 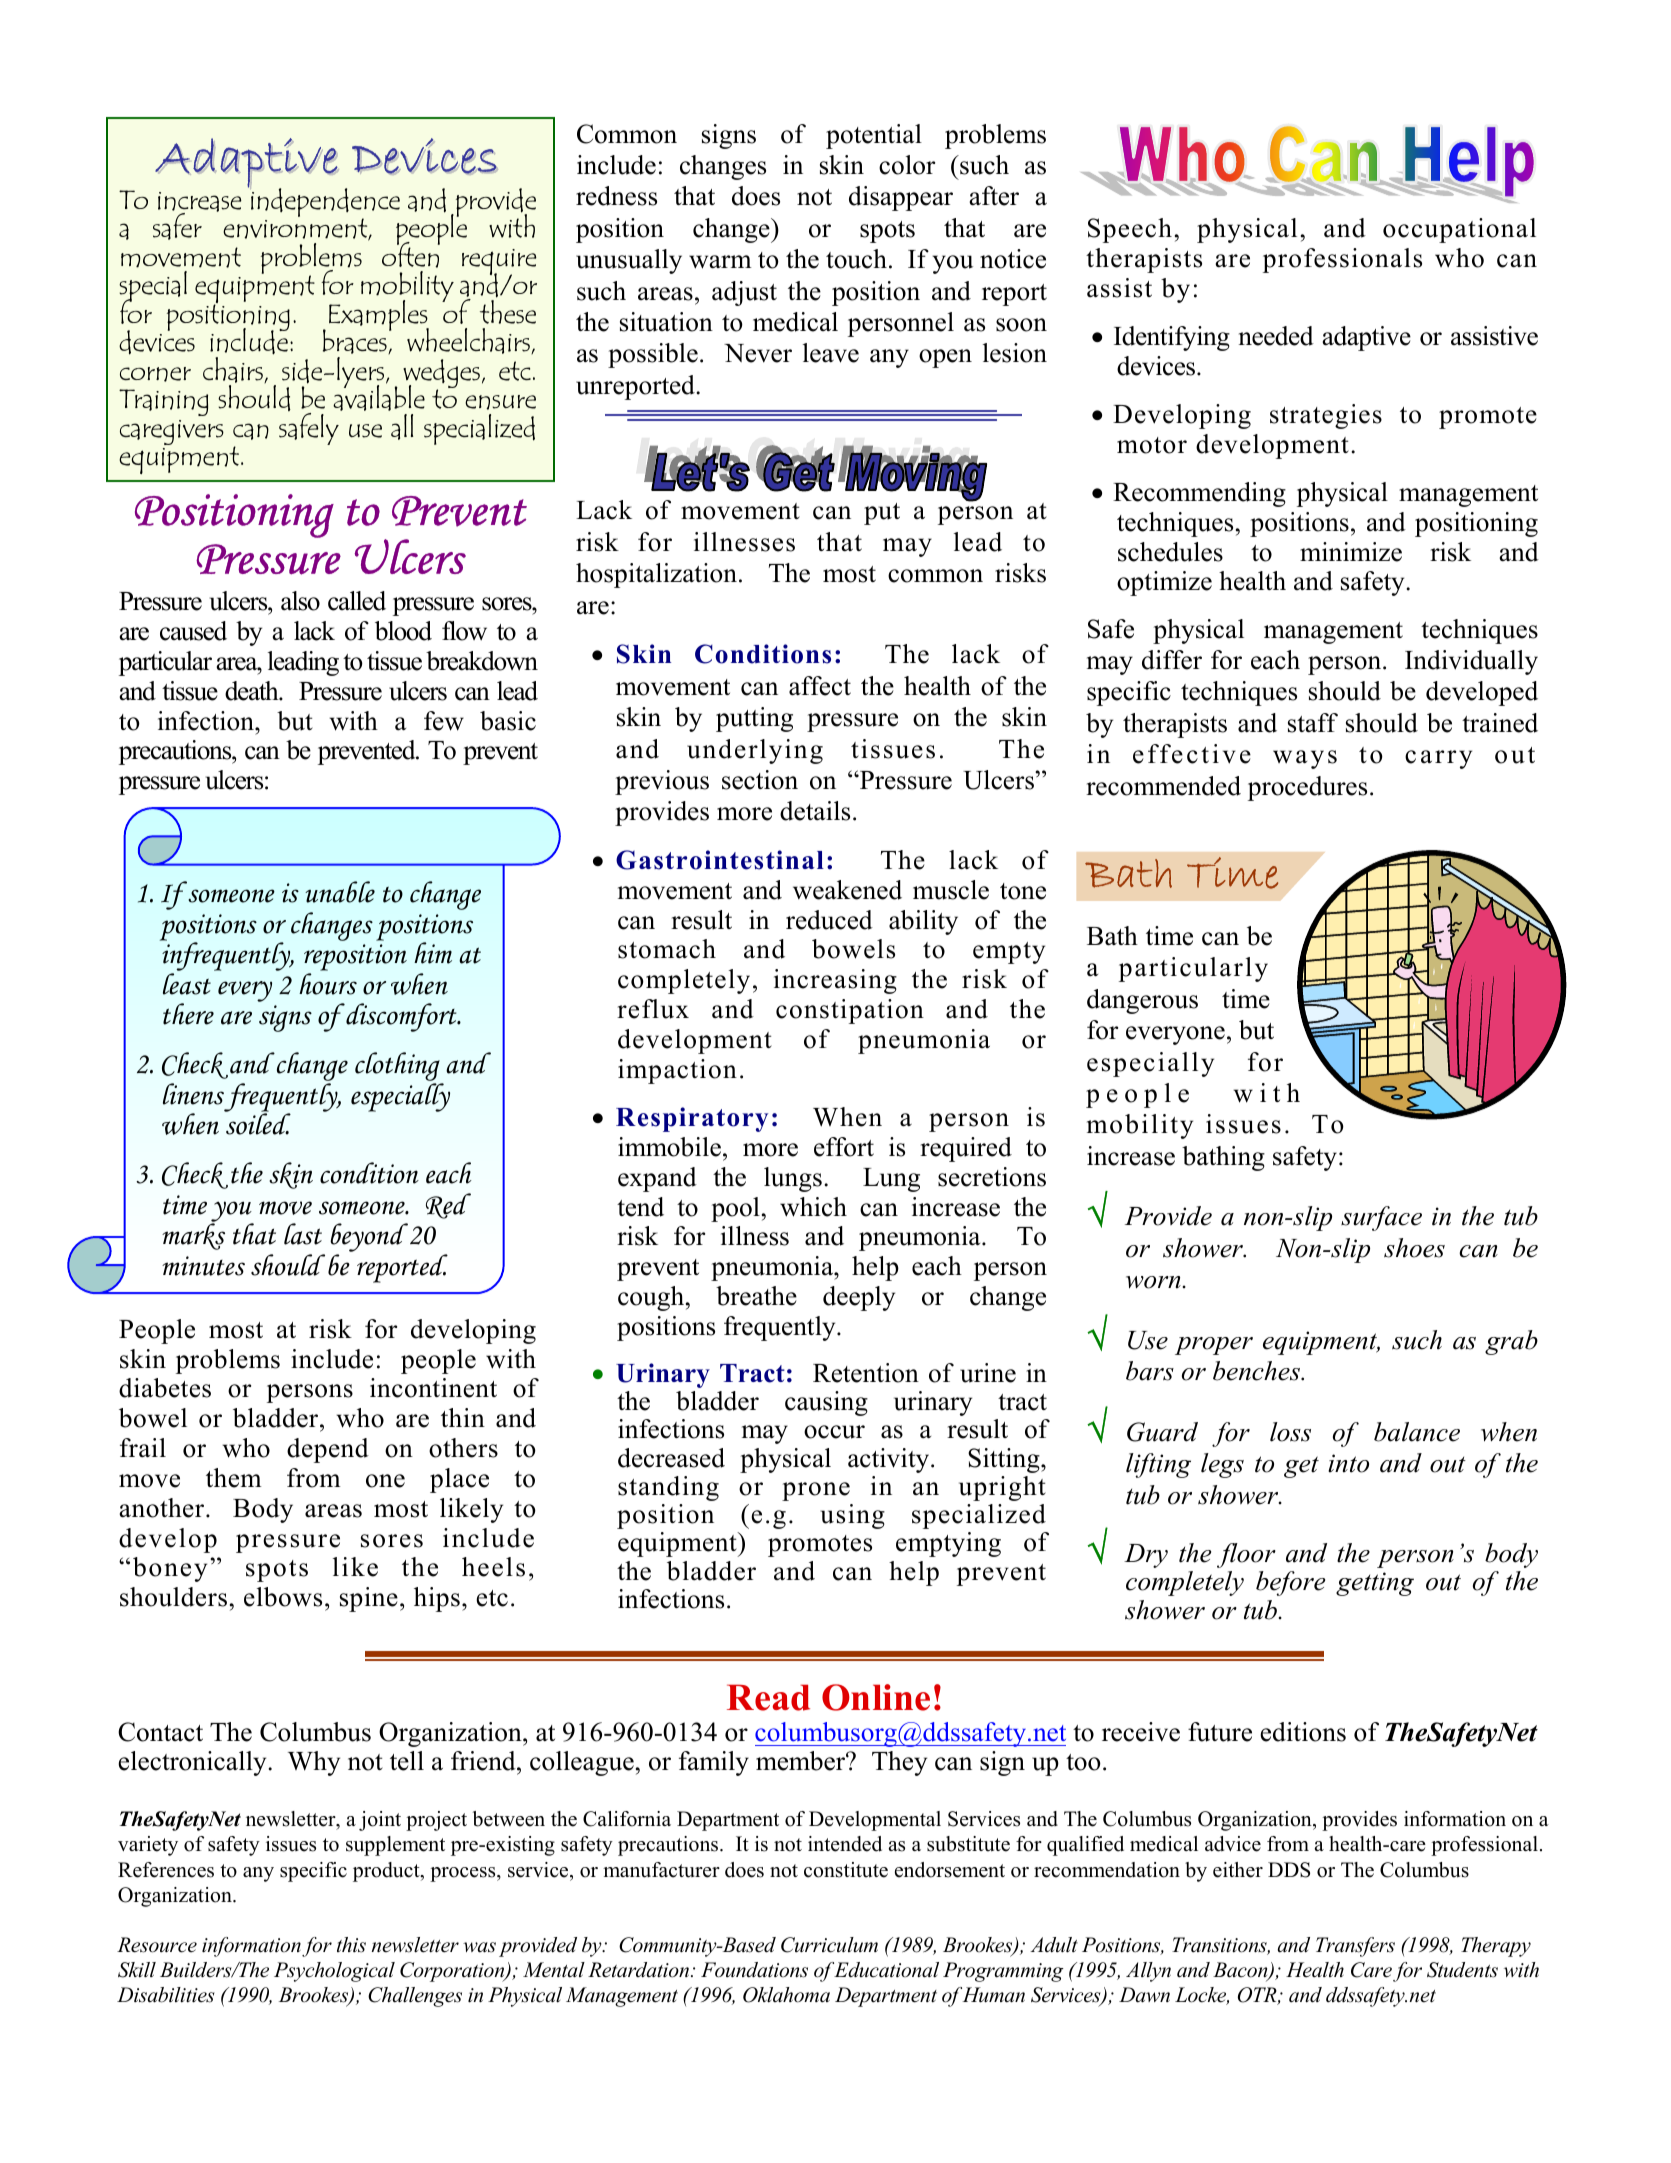 I want to click on prone, so click(x=816, y=1491).
